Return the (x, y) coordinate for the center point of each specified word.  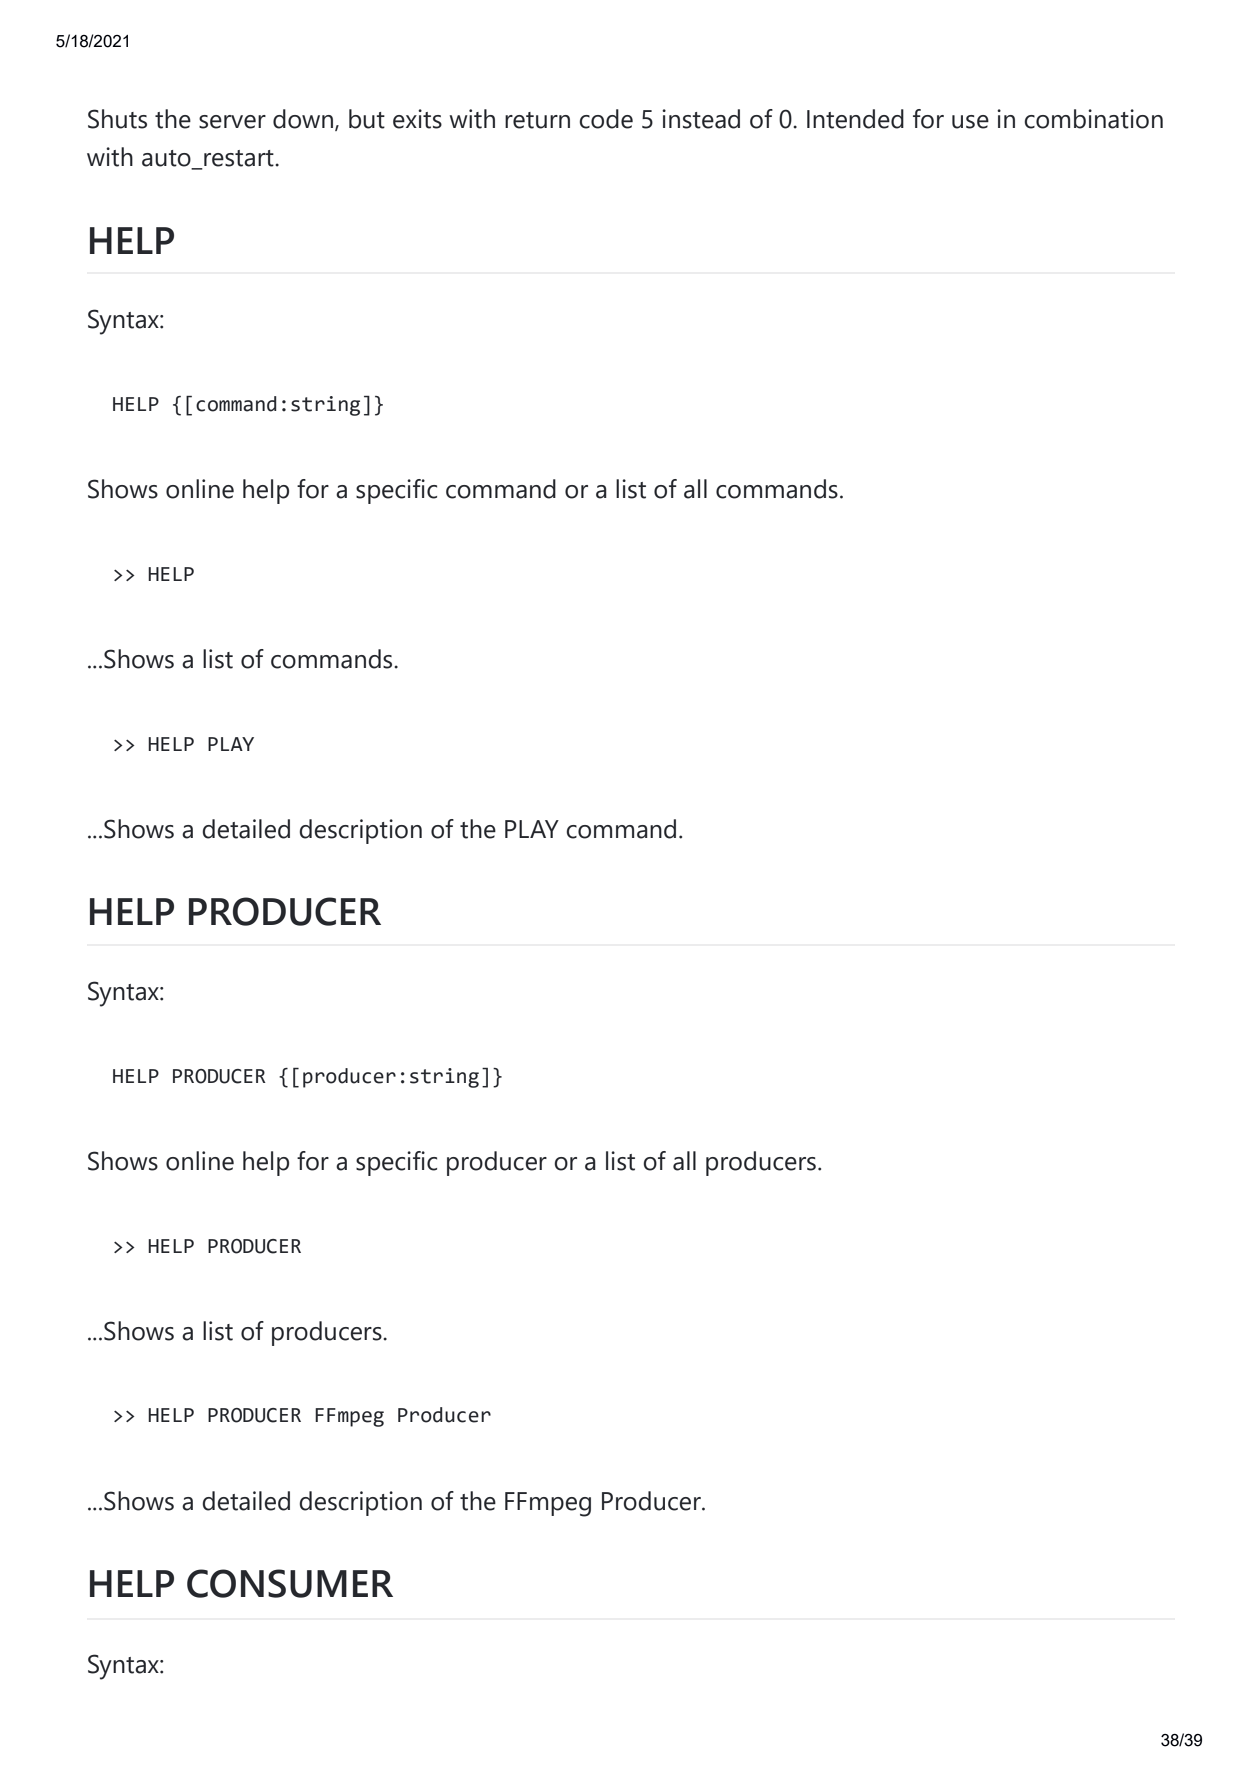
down (304, 120)
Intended (855, 119)
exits (417, 119)
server (232, 122)
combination (1093, 119)
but (367, 119)
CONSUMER (290, 1583)
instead (701, 119)
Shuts (117, 119)
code (606, 119)
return (537, 120)
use (970, 122)
